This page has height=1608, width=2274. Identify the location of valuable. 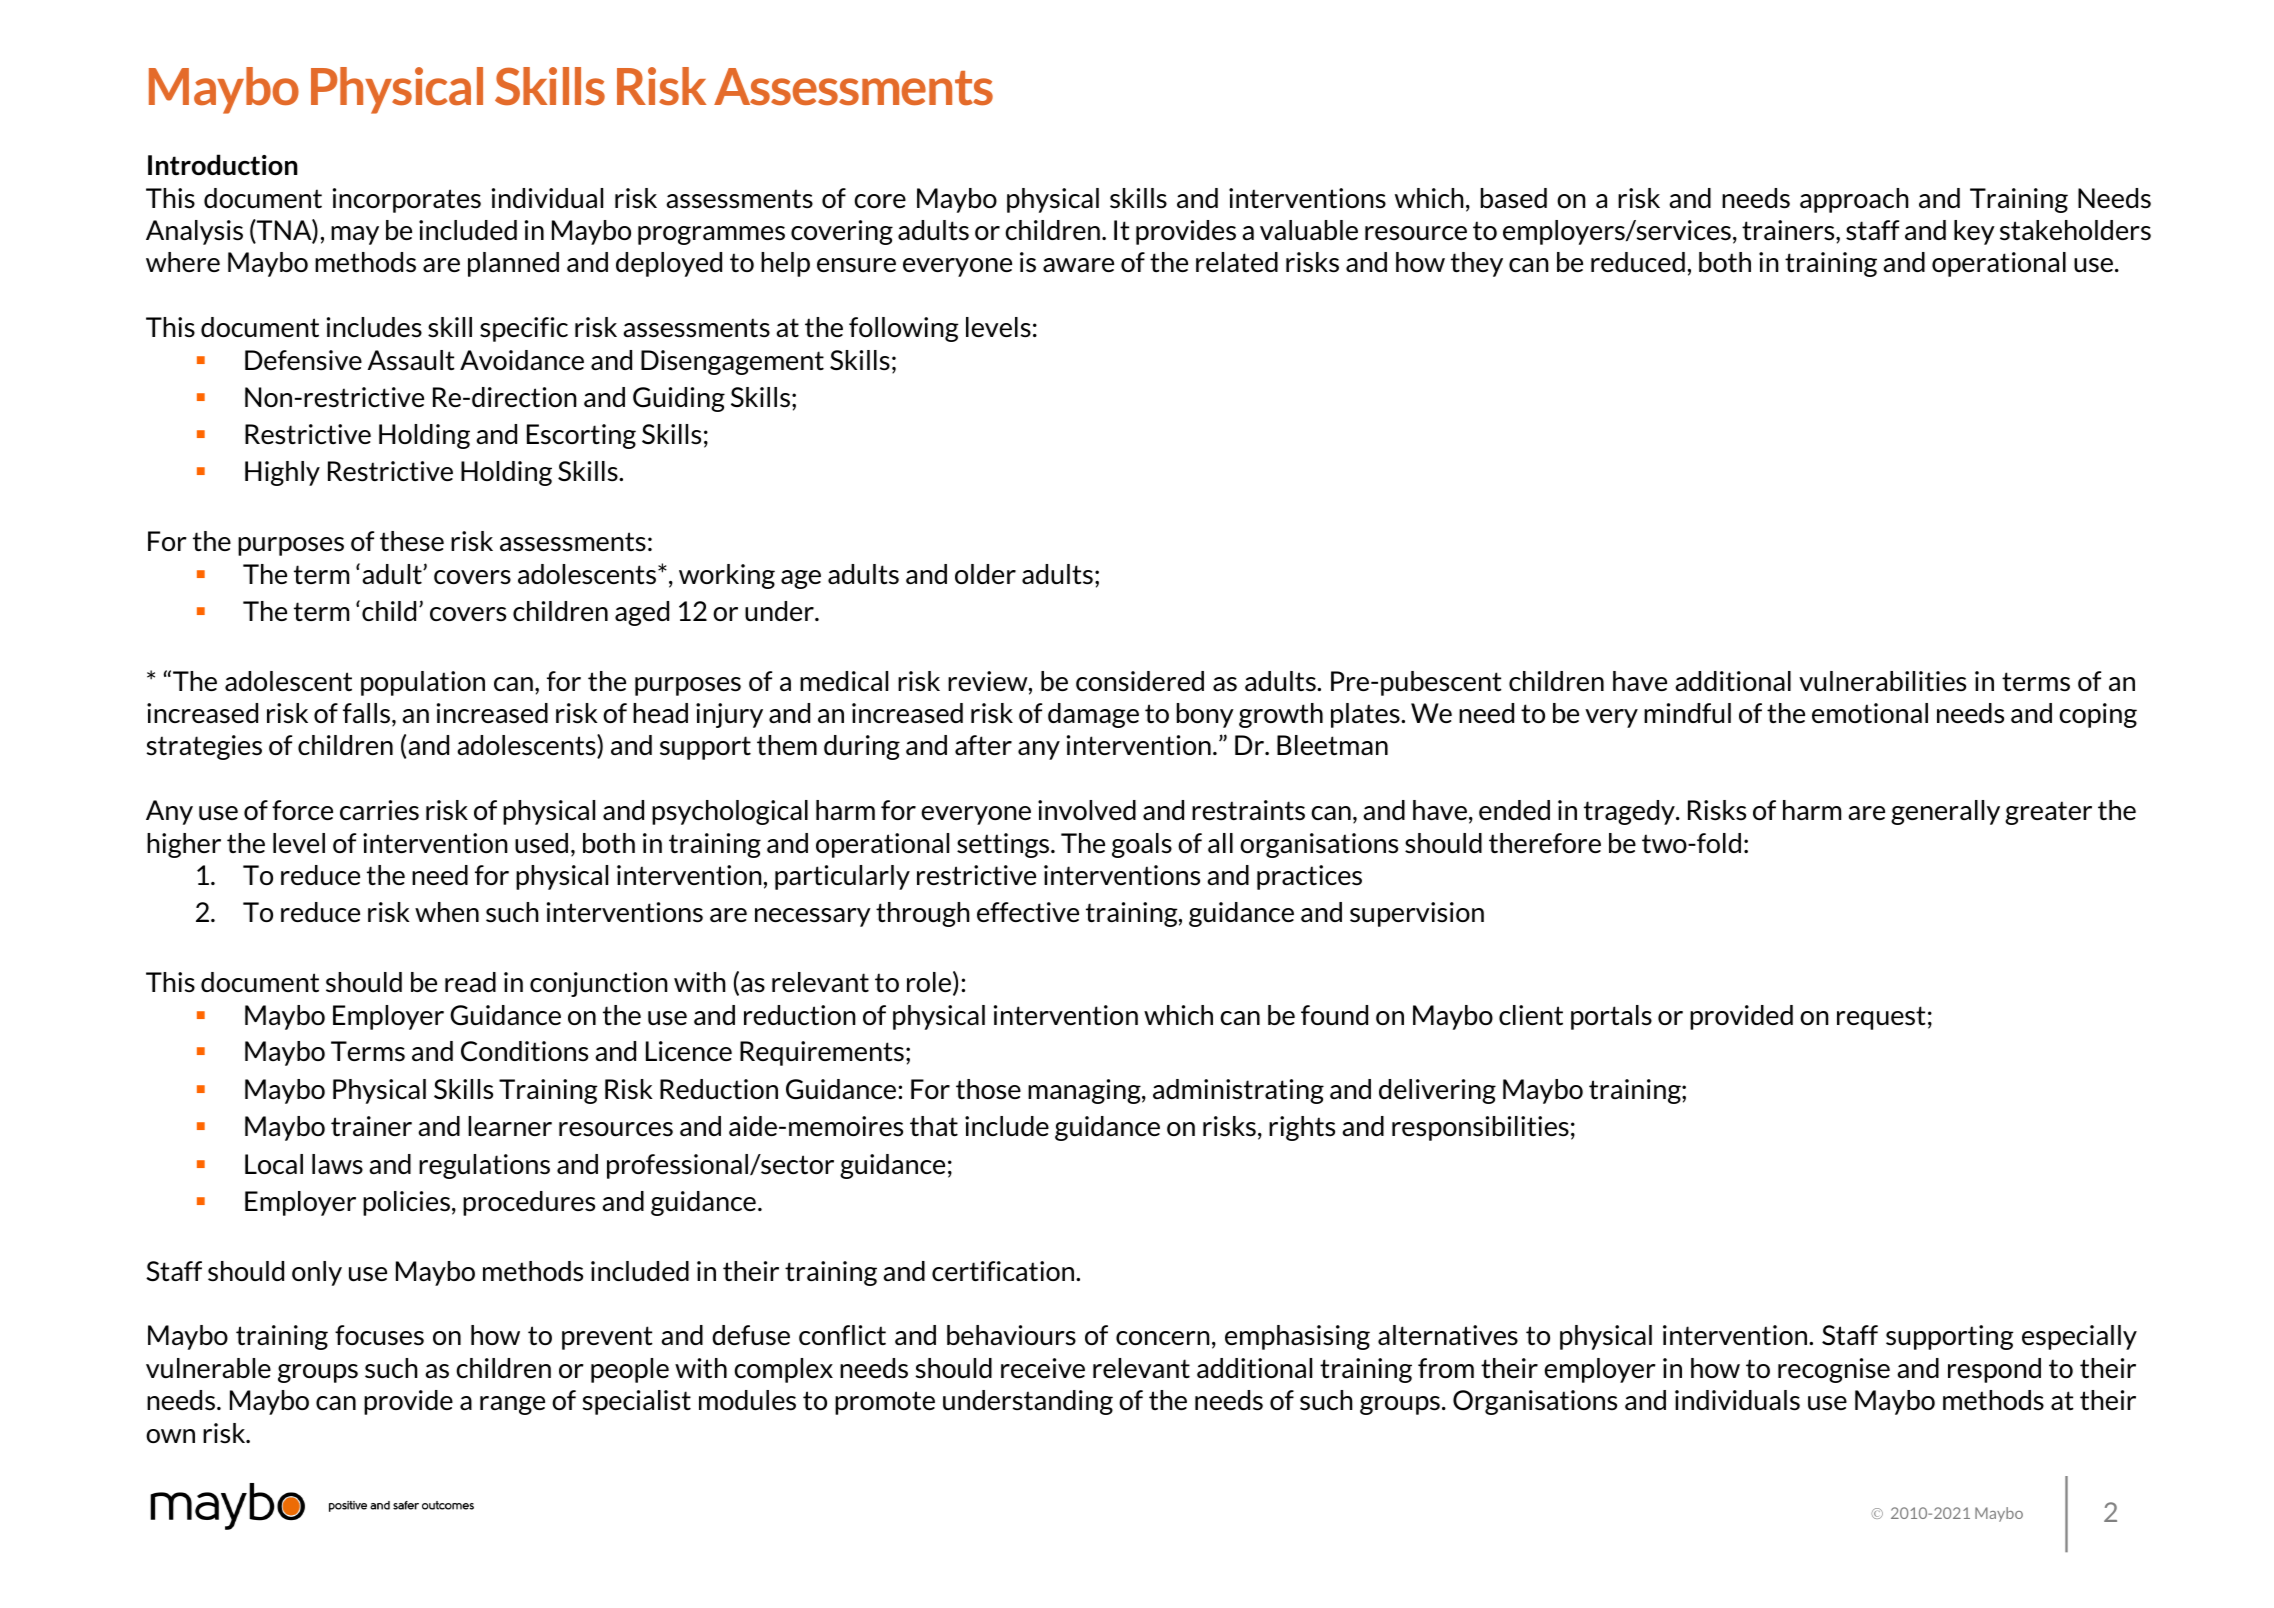
(1309, 230).
